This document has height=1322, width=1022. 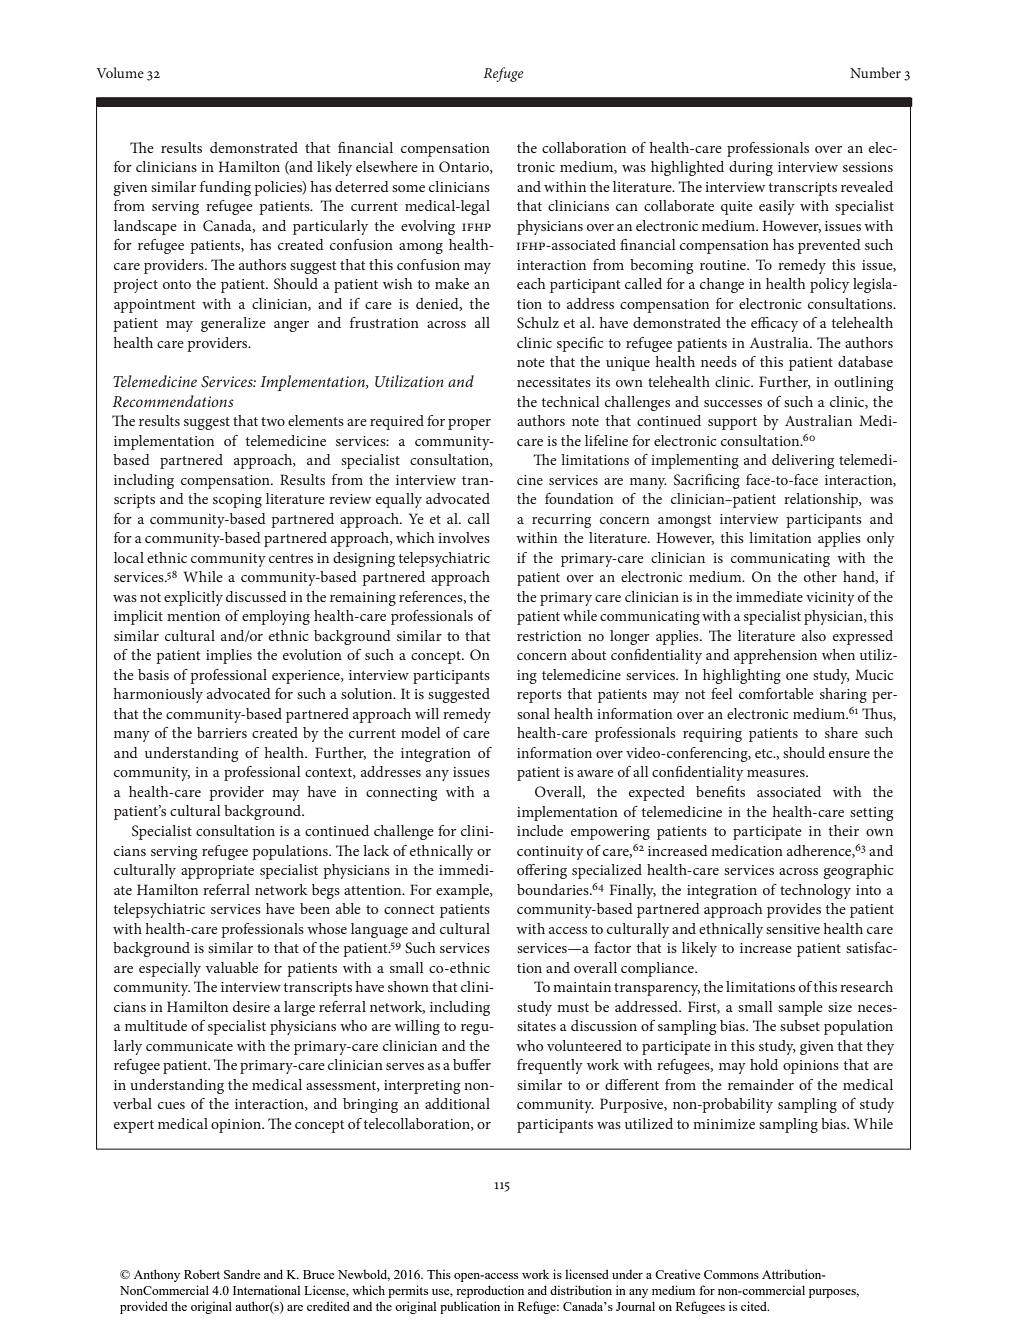 What do you see at coordinates (538, 322) in the document?
I see `Schulz` at bounding box center [538, 322].
